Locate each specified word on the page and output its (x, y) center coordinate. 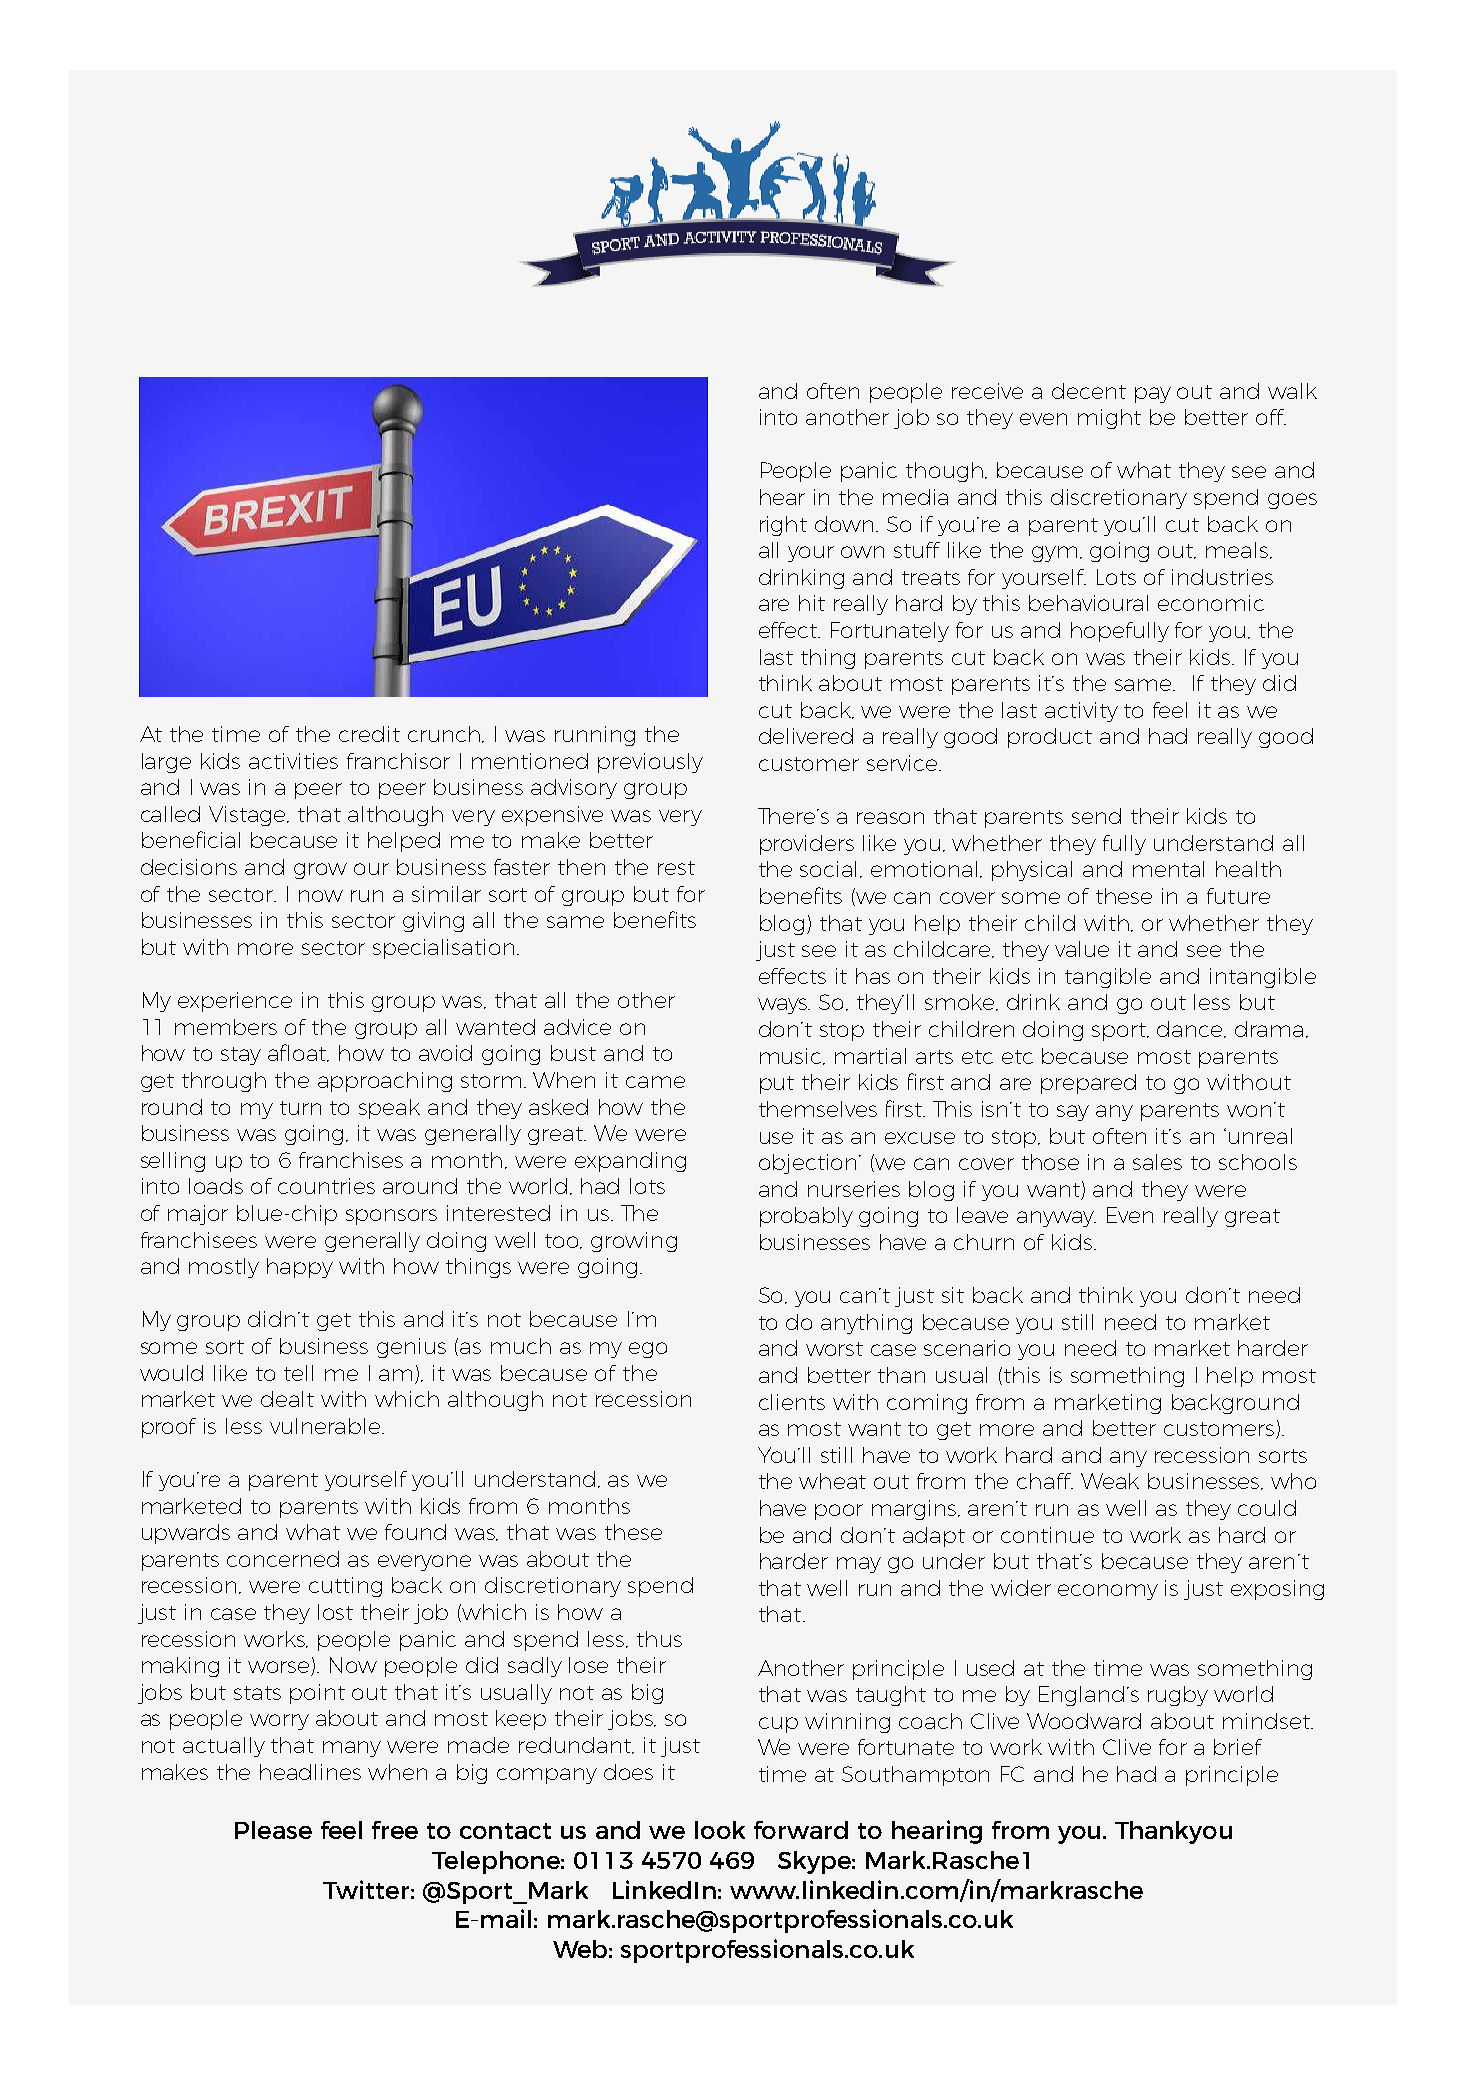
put (777, 1085)
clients (792, 1402)
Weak (1110, 1481)
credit (369, 734)
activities (293, 761)
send (1096, 816)
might (1109, 419)
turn (300, 1108)
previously (650, 763)
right (783, 526)
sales (1157, 1162)
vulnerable (325, 1426)
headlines (310, 1772)
